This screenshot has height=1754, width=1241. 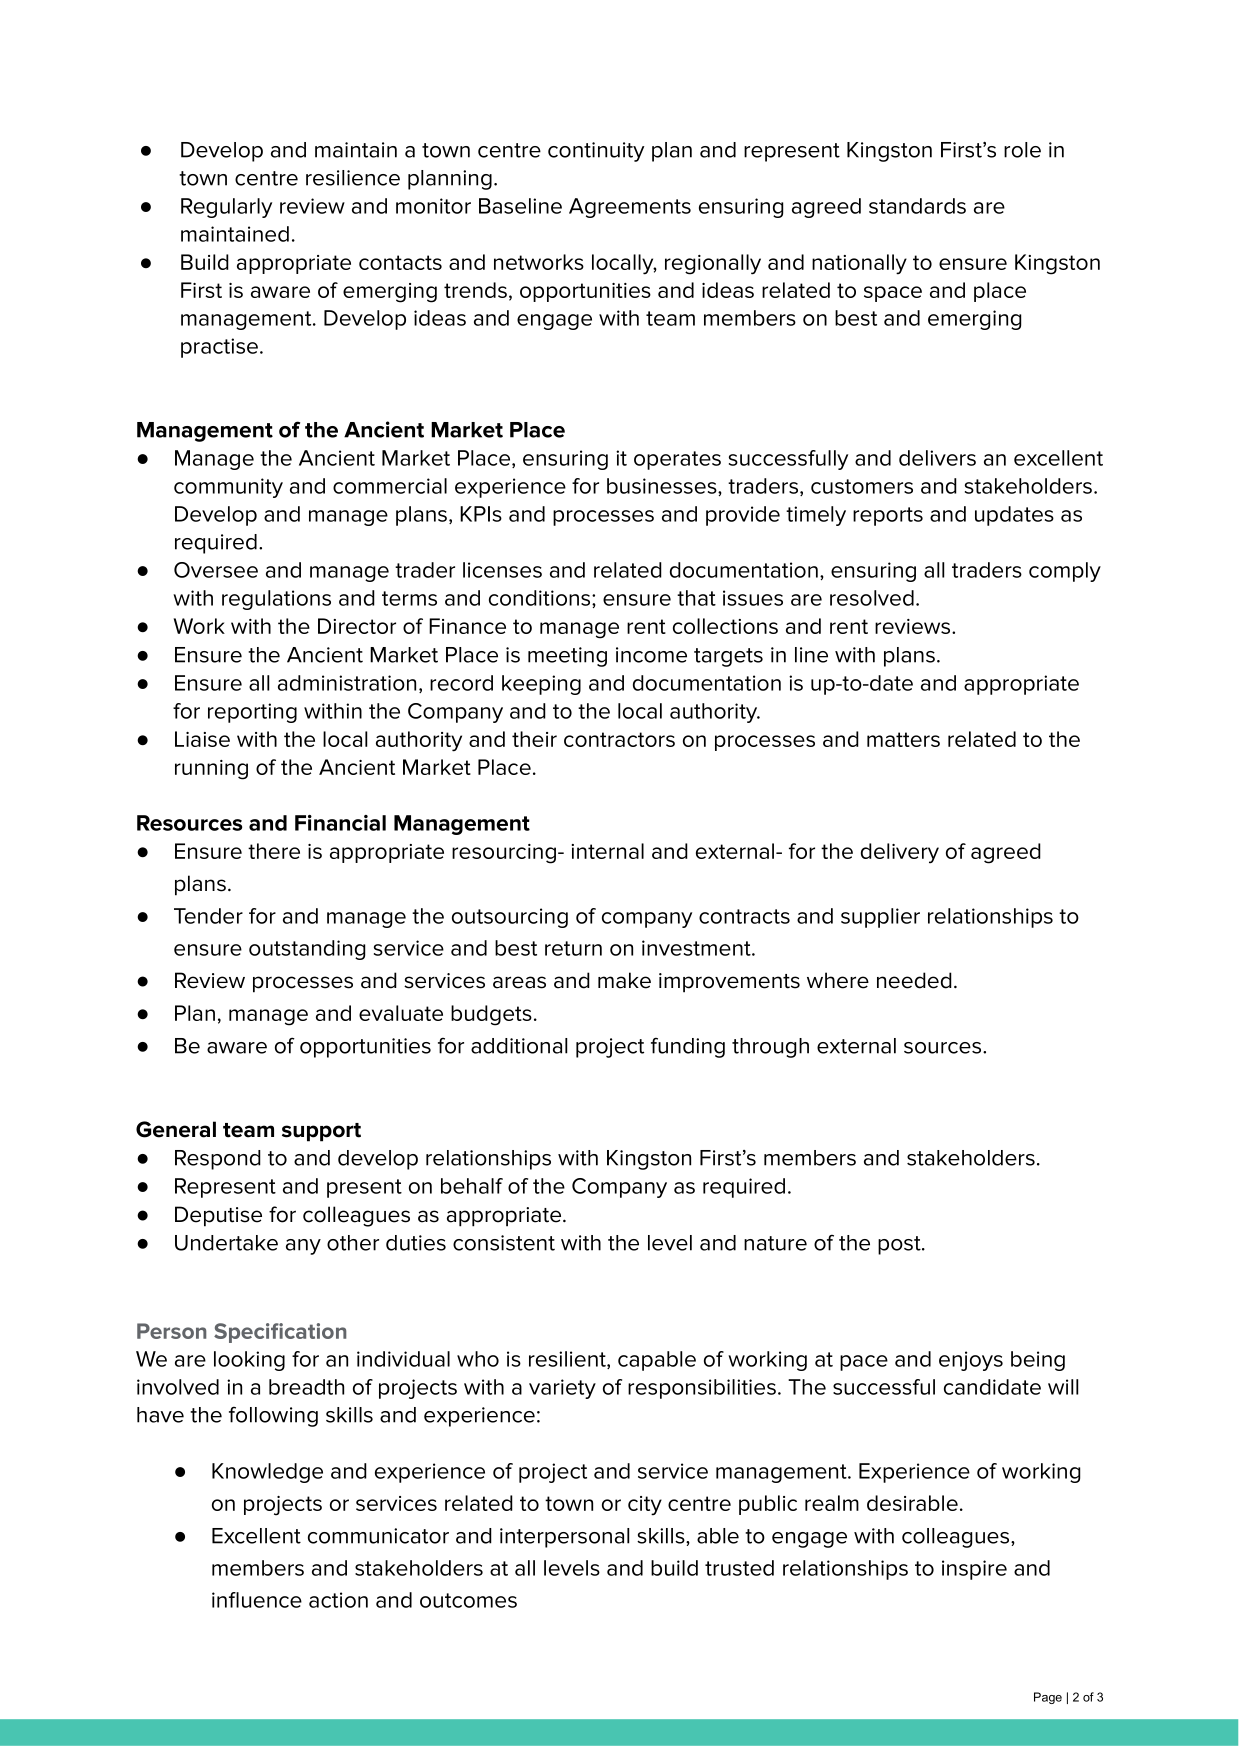 I want to click on matters, so click(x=903, y=739).
